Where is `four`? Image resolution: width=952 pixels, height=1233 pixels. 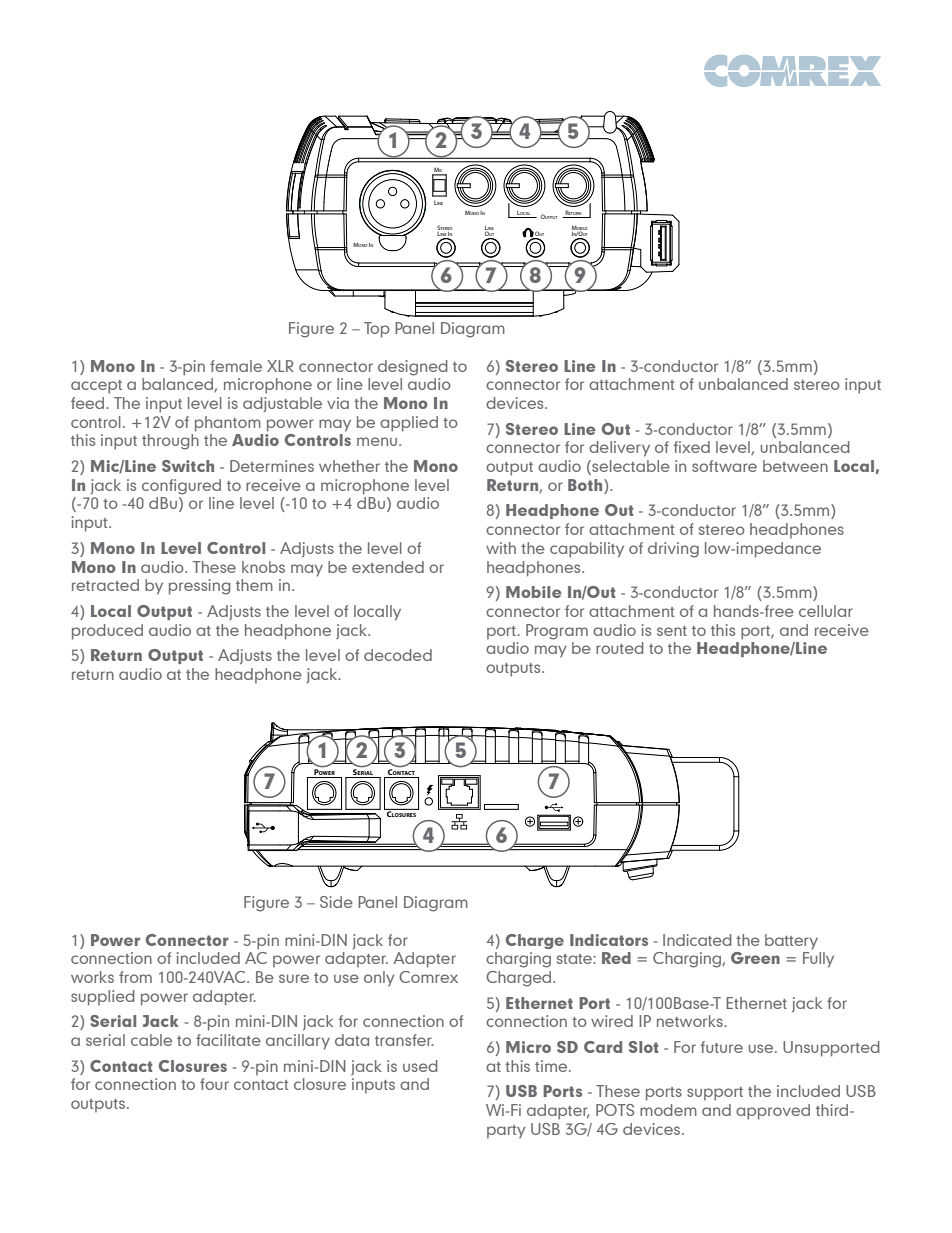 four is located at coordinates (214, 1084).
